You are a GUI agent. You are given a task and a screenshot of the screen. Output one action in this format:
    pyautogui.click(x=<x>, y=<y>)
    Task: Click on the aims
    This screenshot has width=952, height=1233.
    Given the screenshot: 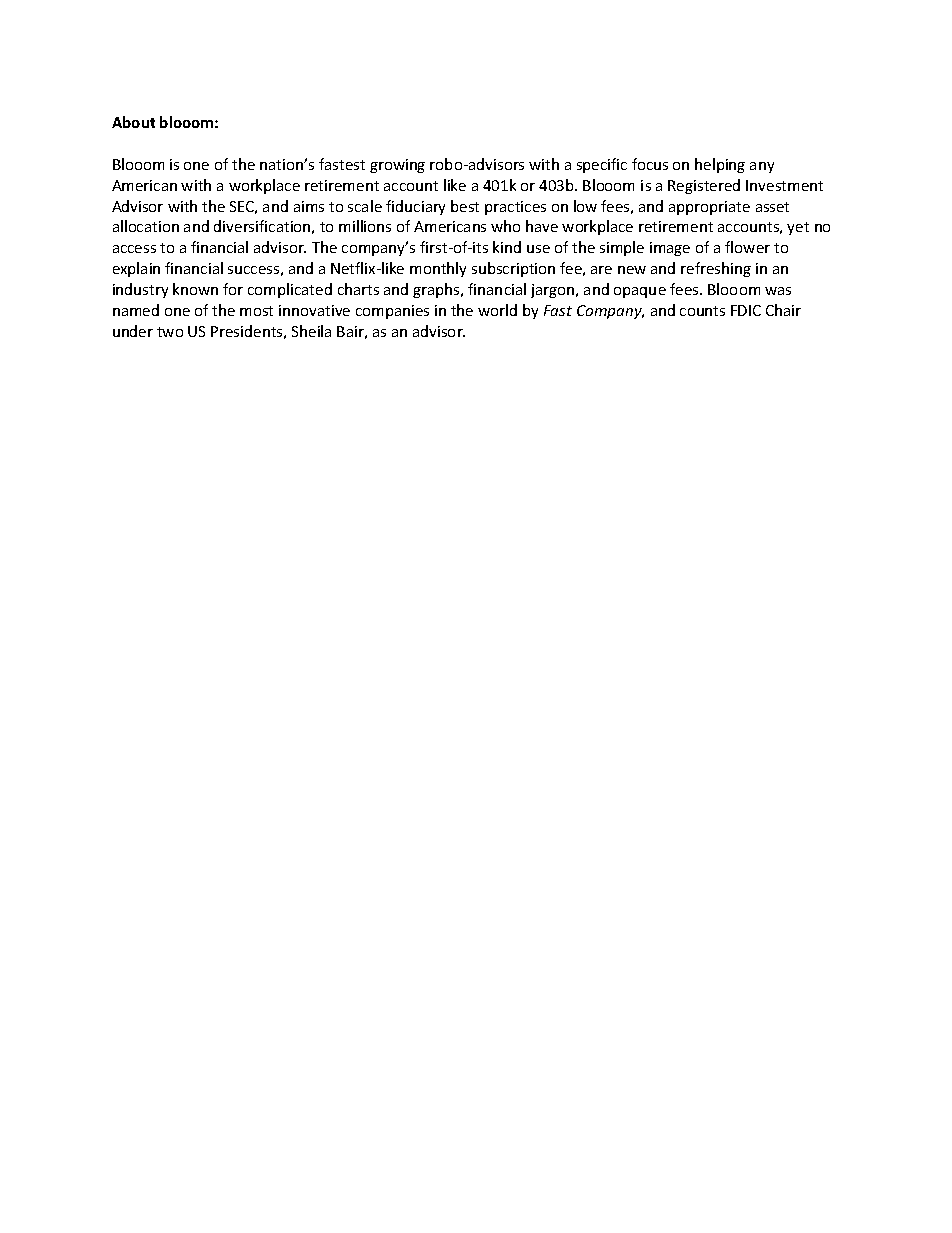 What is the action you would take?
    pyautogui.click(x=309, y=206)
